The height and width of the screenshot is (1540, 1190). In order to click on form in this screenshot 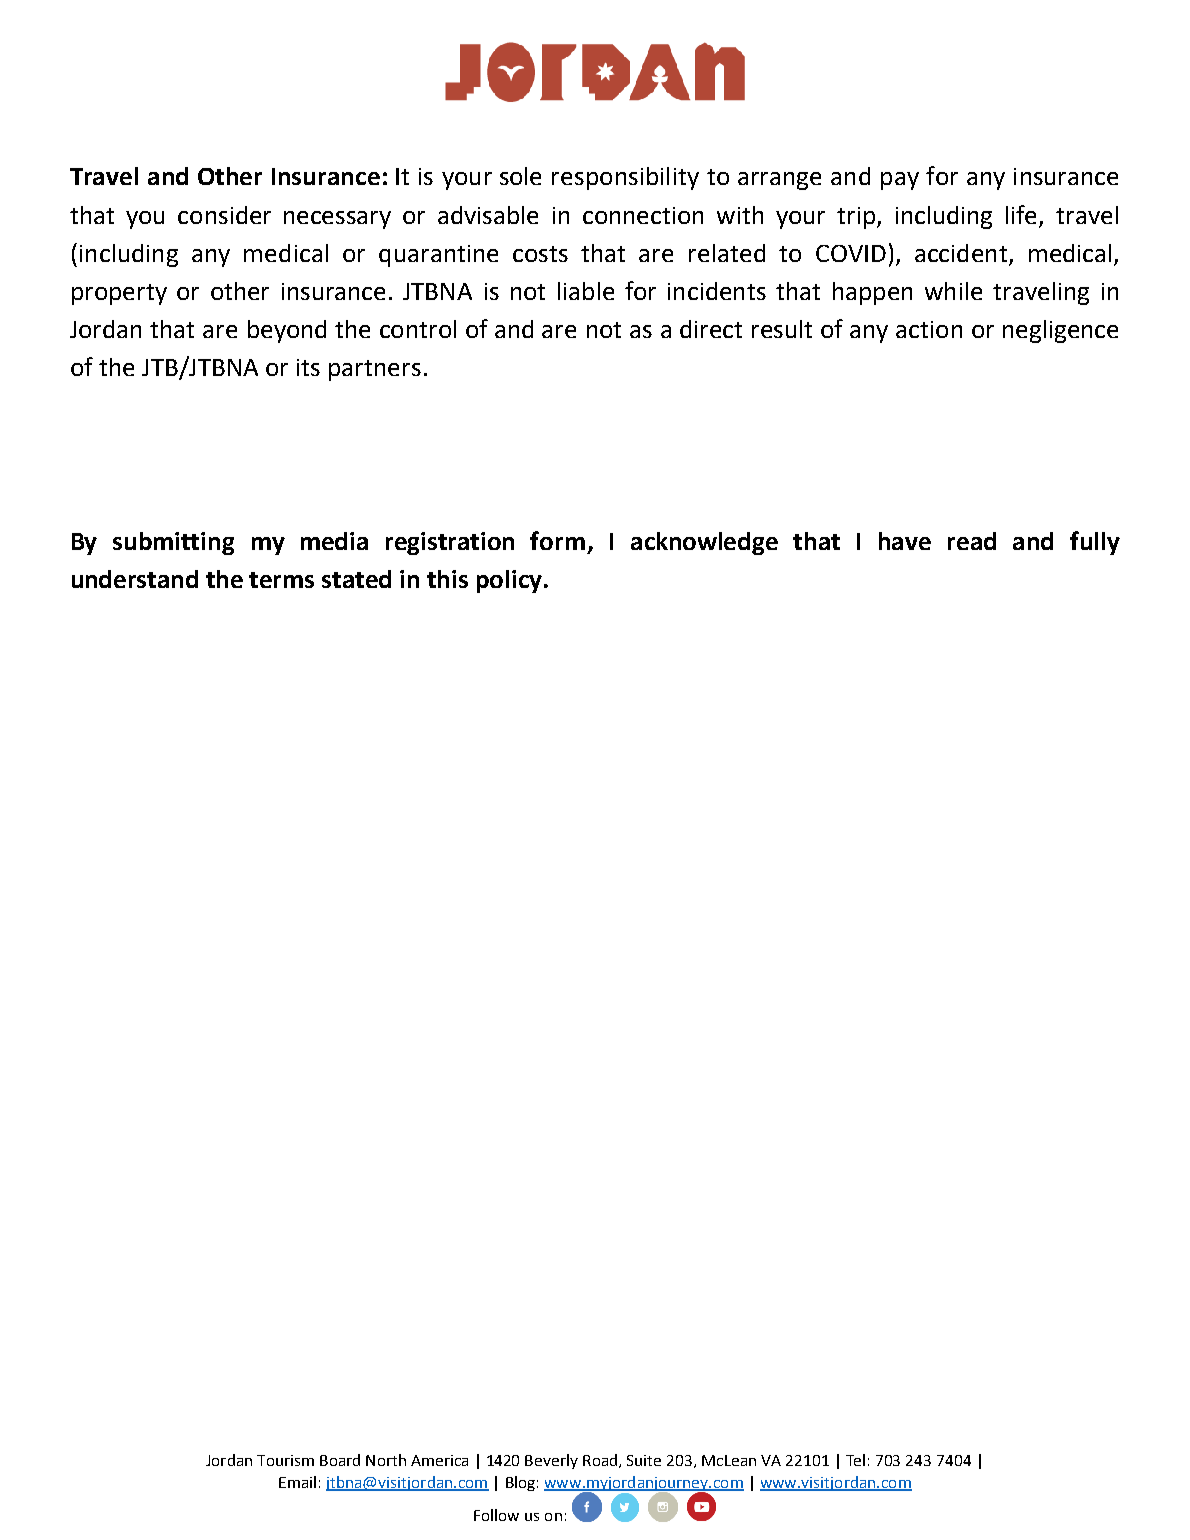, I will do `click(557, 540)`.
